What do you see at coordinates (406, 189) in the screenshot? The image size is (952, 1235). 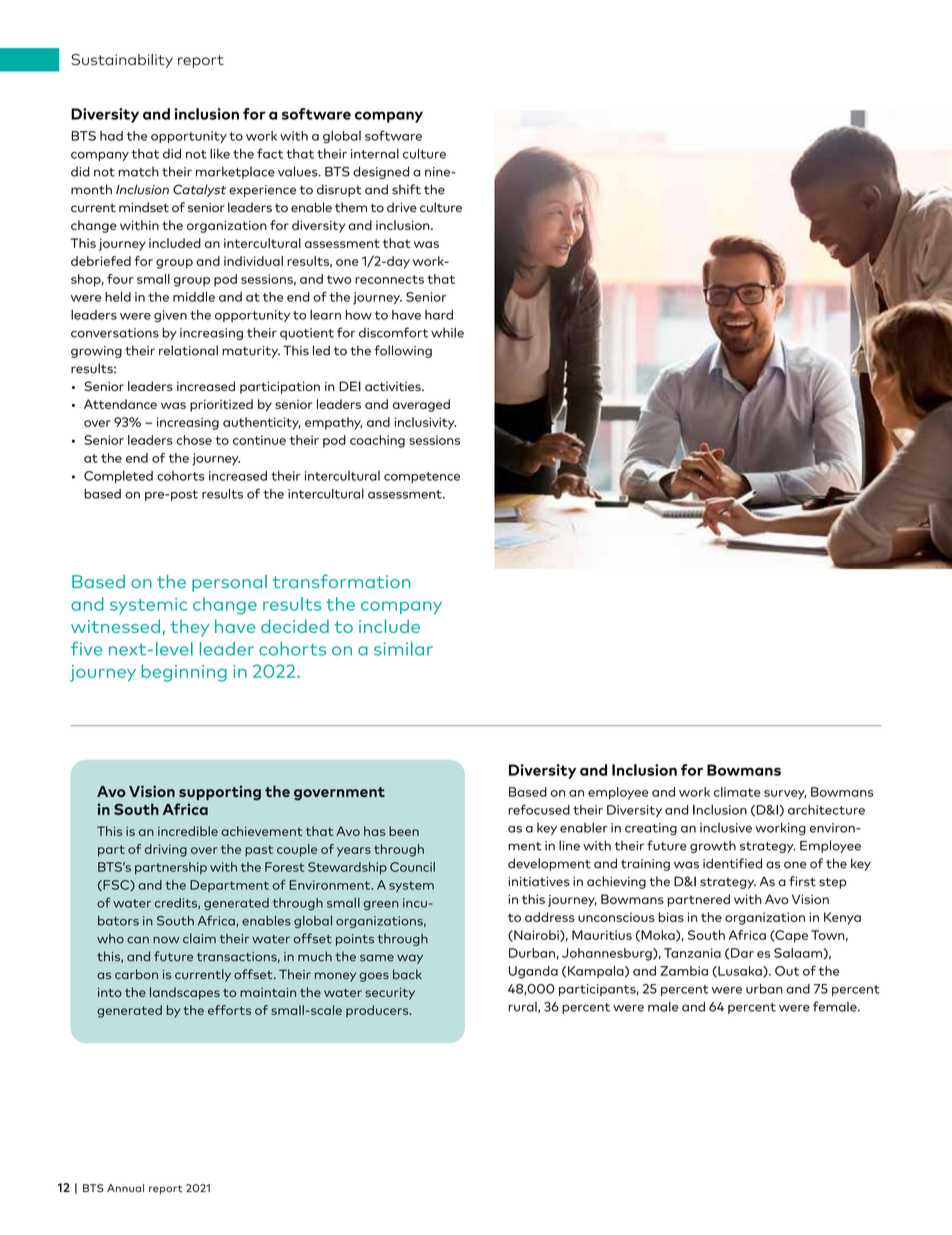 I see `shift` at bounding box center [406, 189].
